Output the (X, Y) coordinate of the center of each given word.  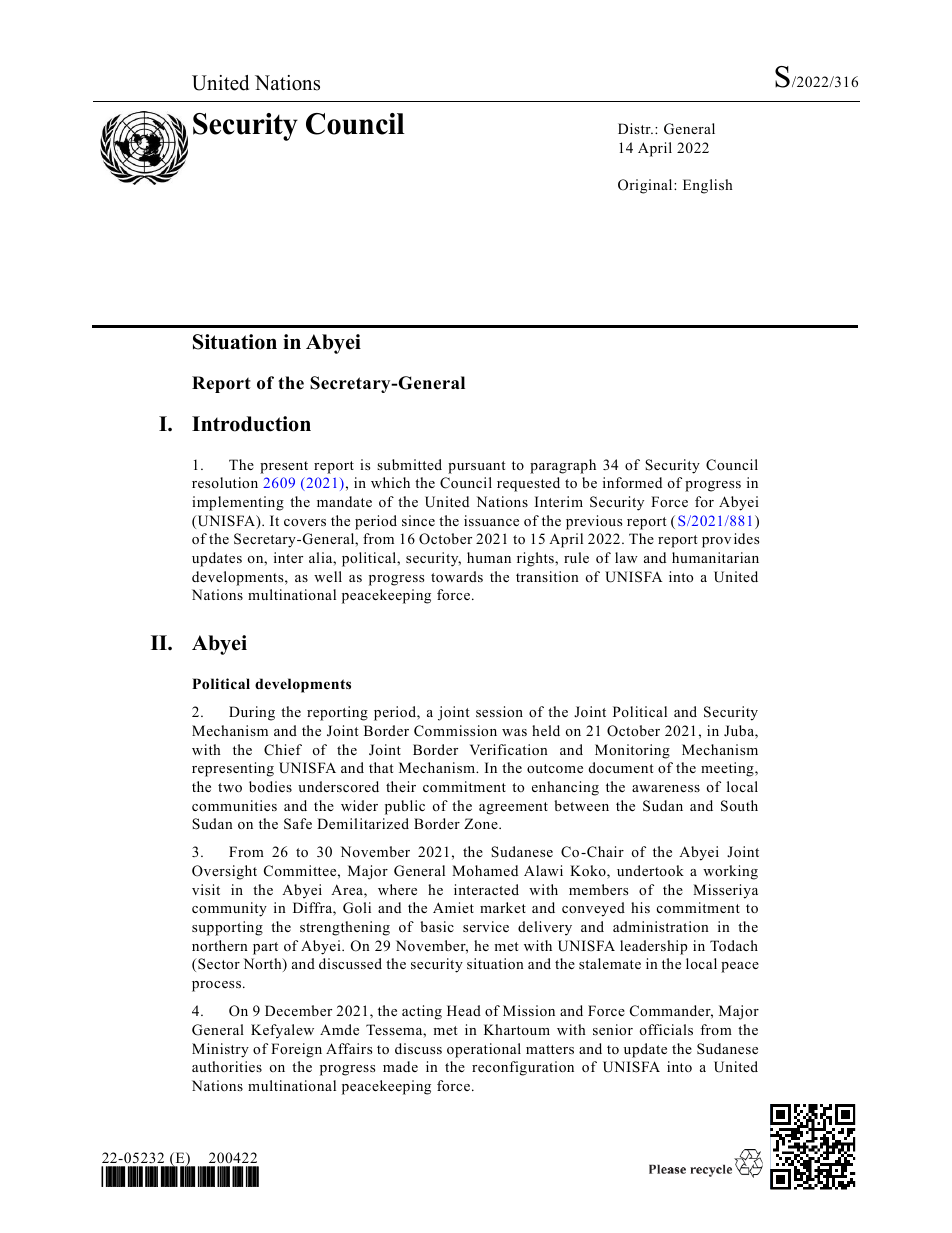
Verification (509, 749)
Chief (283, 750)
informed (632, 482)
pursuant (476, 467)
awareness (666, 788)
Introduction (251, 424)
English (708, 186)
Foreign (296, 1050)
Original (646, 186)
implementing (238, 503)
